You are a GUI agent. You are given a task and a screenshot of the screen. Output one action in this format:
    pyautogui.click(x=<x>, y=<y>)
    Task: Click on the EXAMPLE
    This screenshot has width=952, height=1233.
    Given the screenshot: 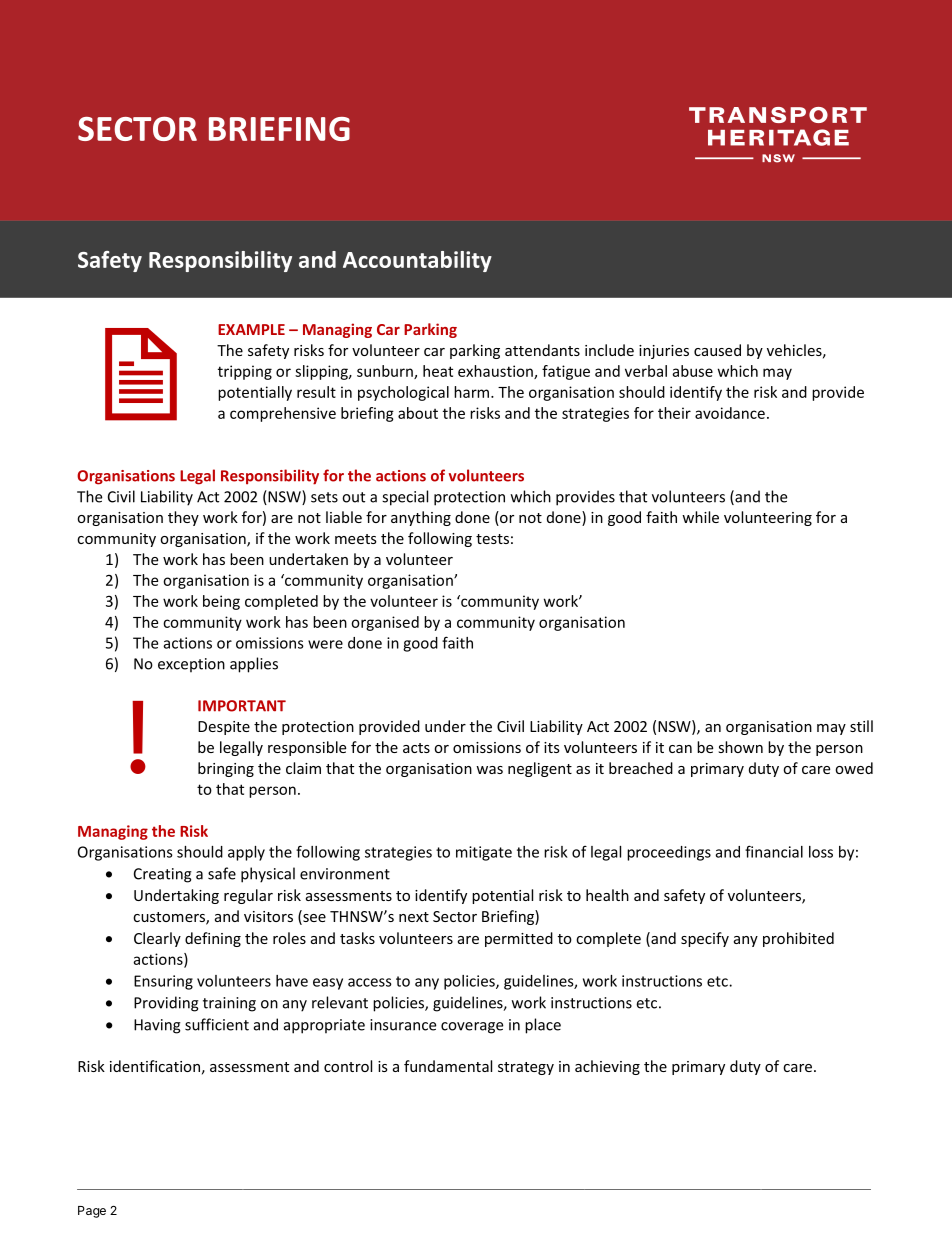 What is the action you would take?
    pyautogui.click(x=251, y=329)
